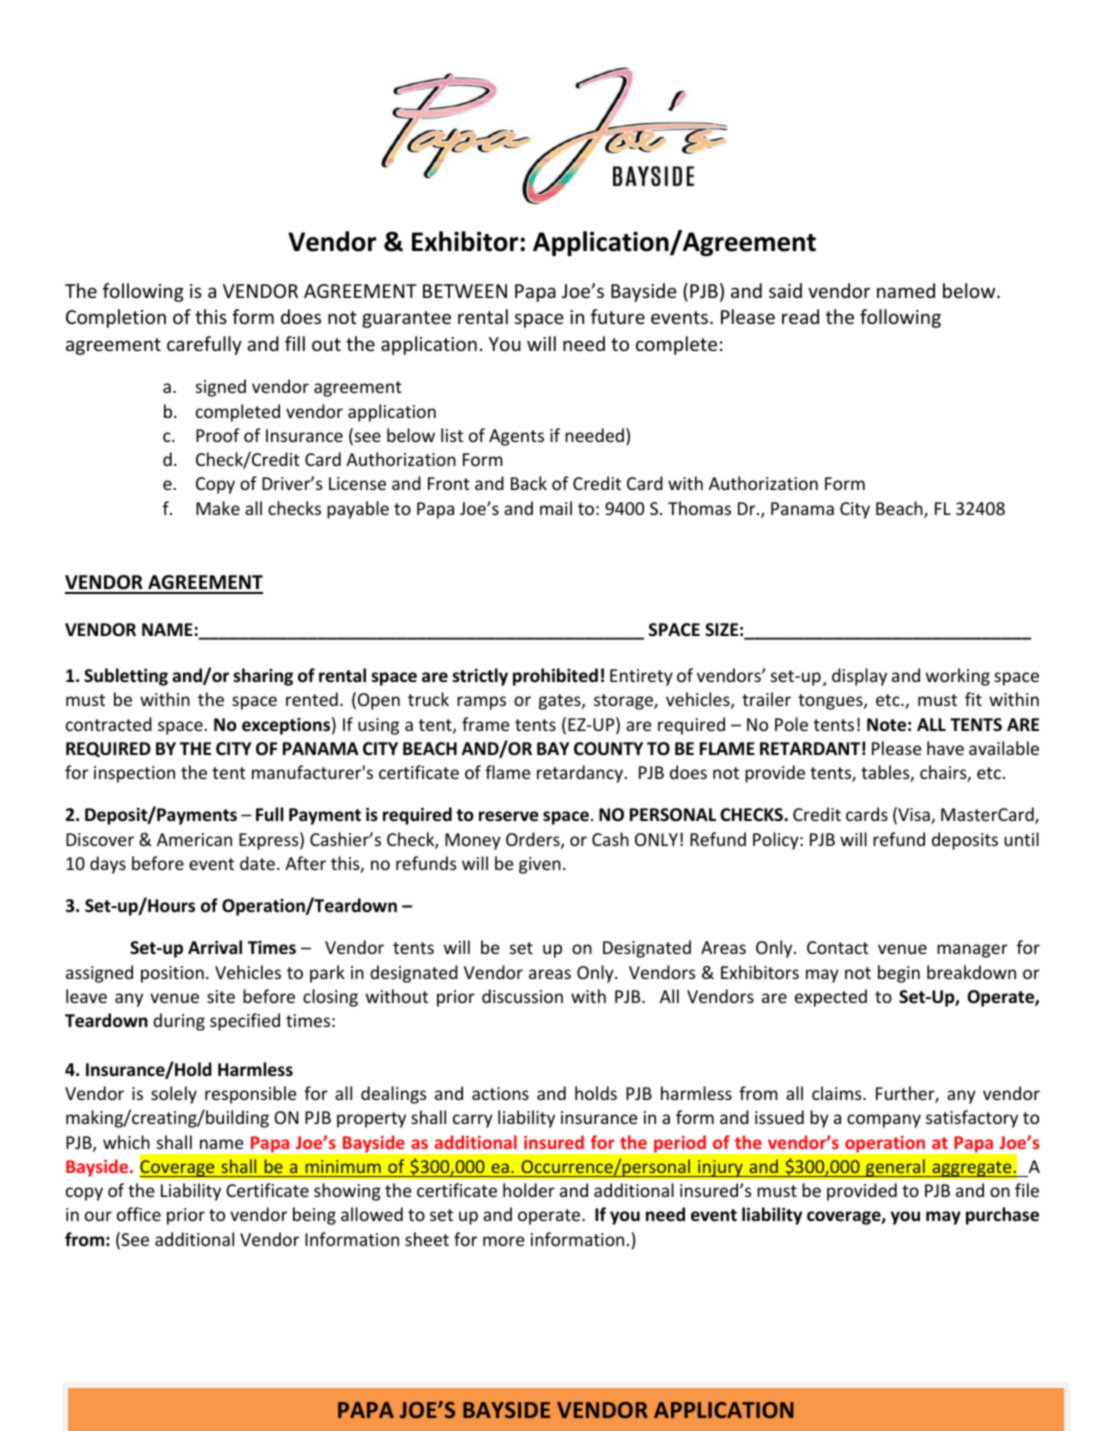  Describe the element at coordinates (134, 774) in the page. I see `inspection` at that location.
